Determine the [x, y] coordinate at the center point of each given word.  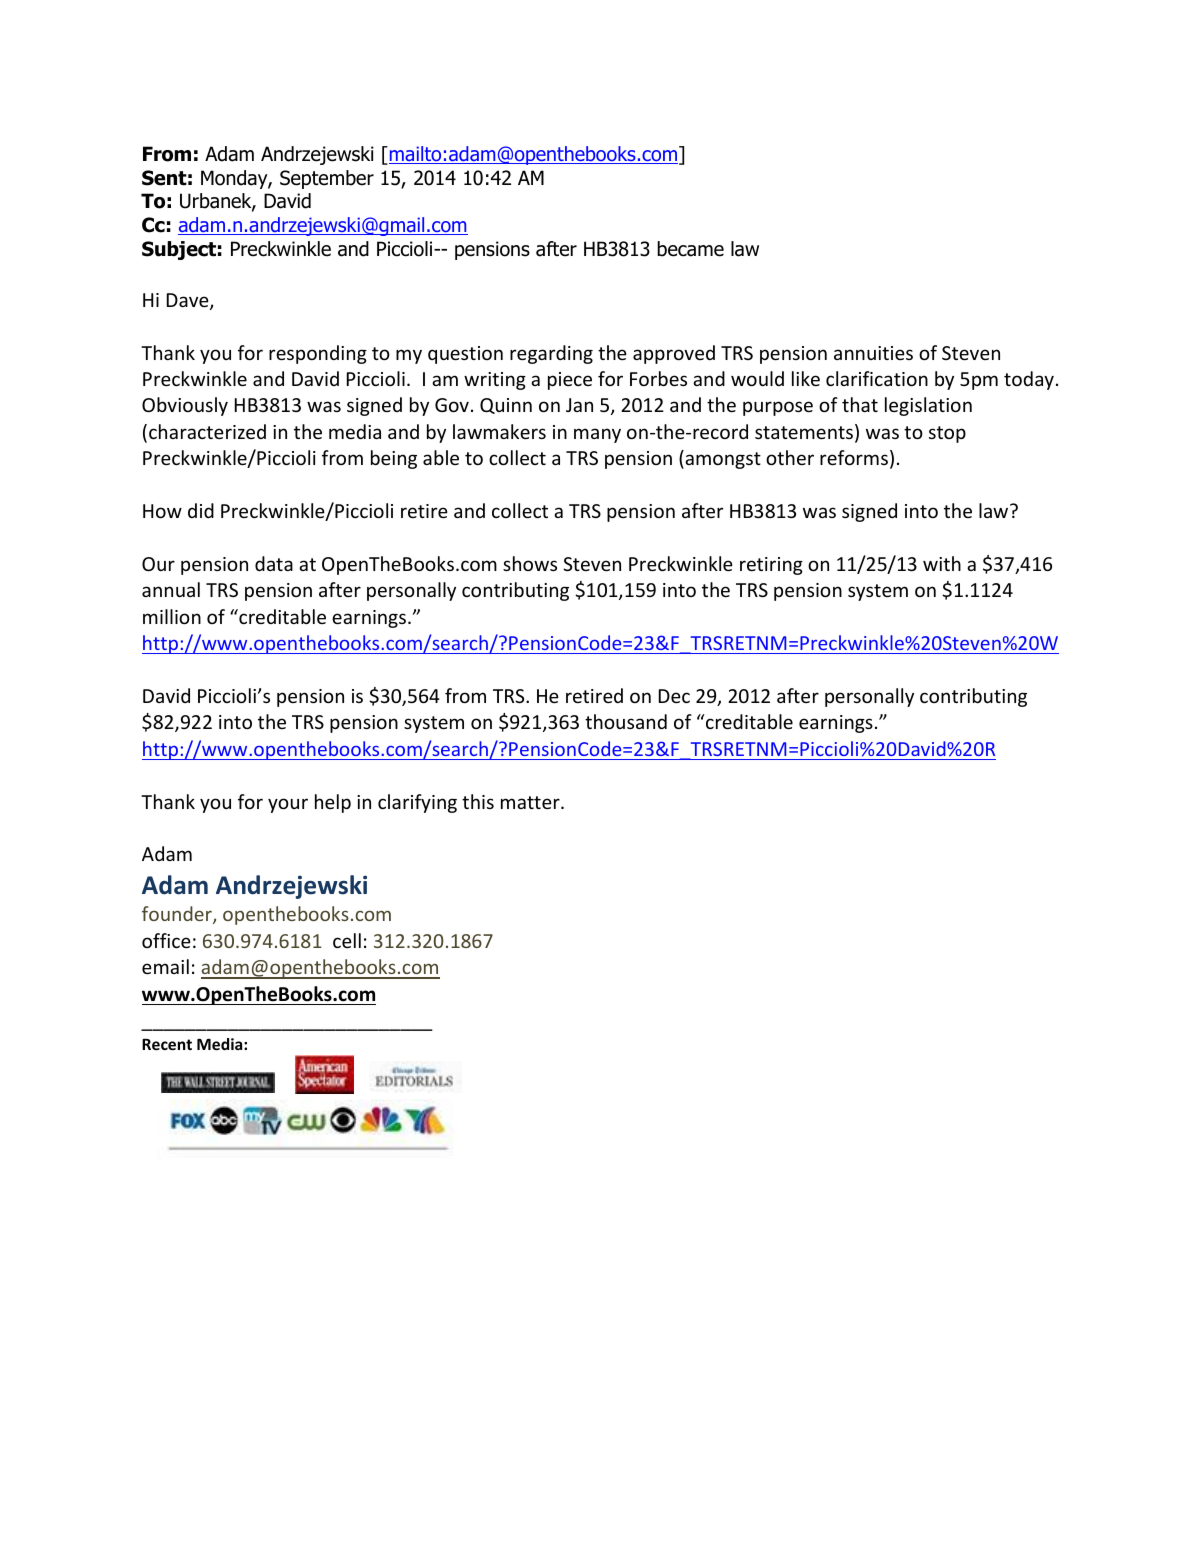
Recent [167, 1044]
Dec [674, 696]
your [288, 805]
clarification [877, 378]
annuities [873, 353]
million [172, 616]
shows [530, 563]
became [690, 249]
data [274, 563]
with [942, 563]
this [478, 801]
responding [318, 354]
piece [570, 381]
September [327, 179]
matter [531, 802]
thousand [626, 721]
